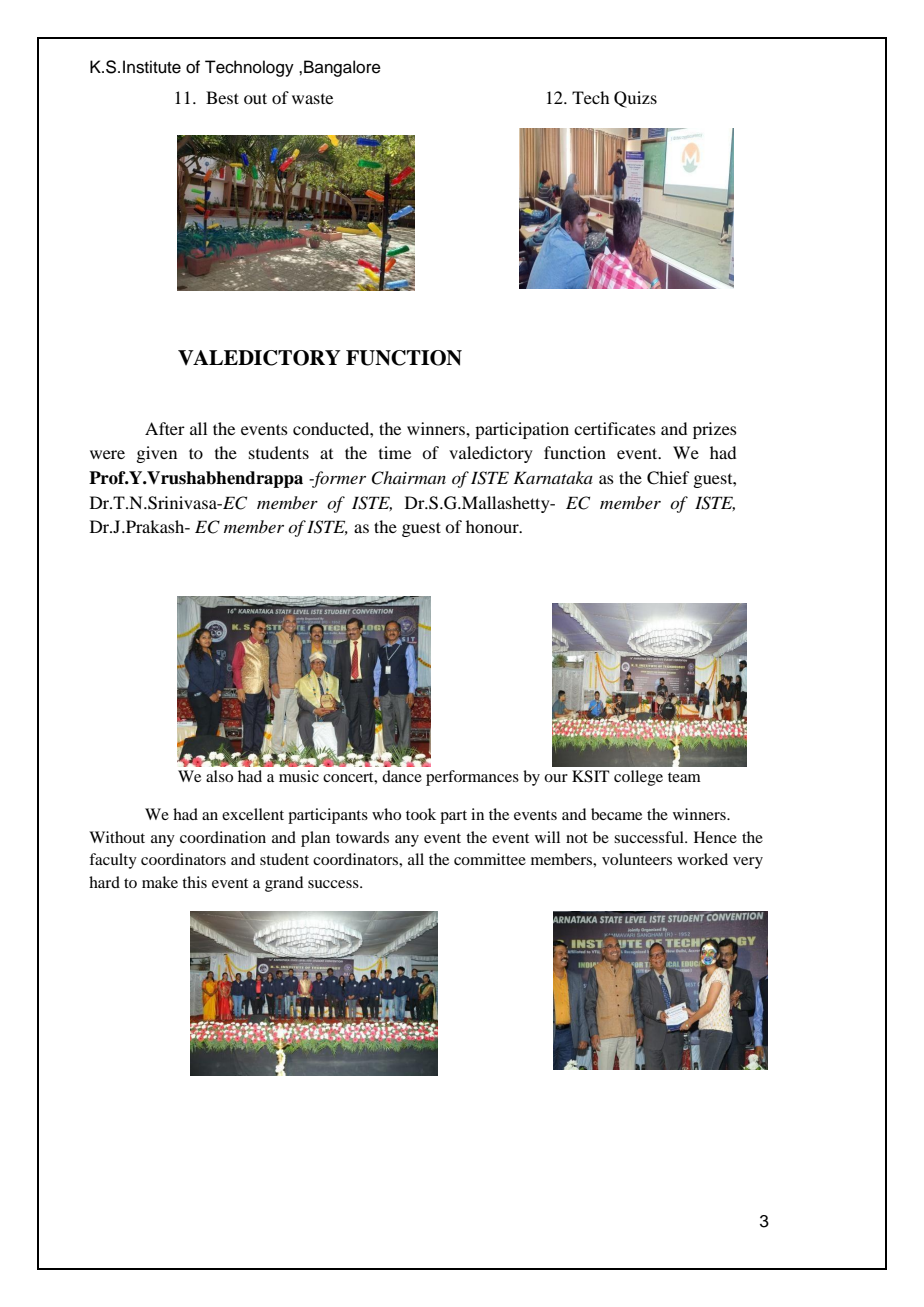 This document has height=1307, width=924. Describe the element at coordinates (342, 68) in the document. I see `Bangalore` at that location.
